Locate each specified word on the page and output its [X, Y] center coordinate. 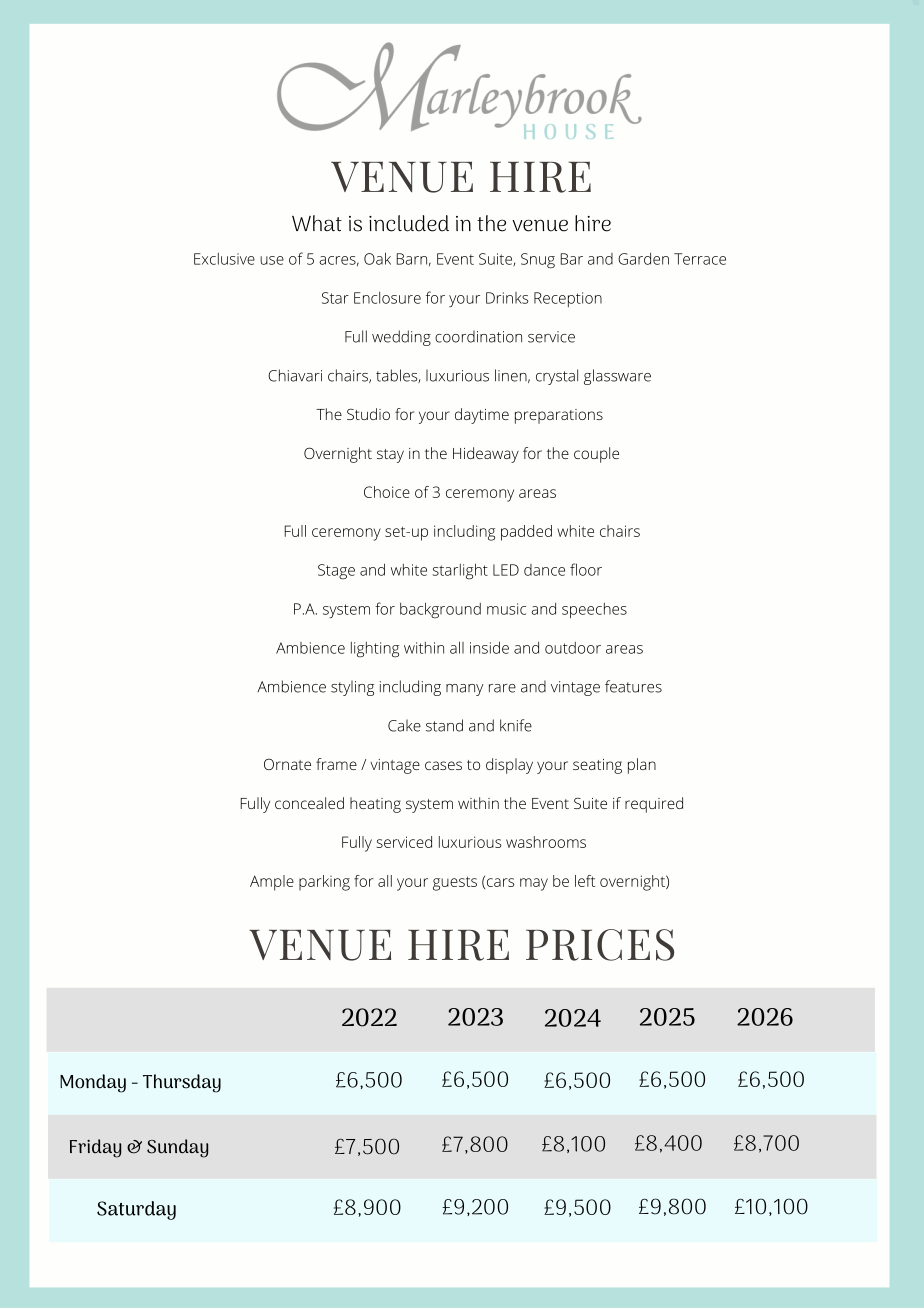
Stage [336, 571]
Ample [272, 883]
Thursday [182, 1083]
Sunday [177, 1148]
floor [586, 569]
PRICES [600, 945]
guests [455, 883]
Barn [412, 259]
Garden [643, 259]
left [585, 881]
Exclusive [224, 259]
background [440, 610]
